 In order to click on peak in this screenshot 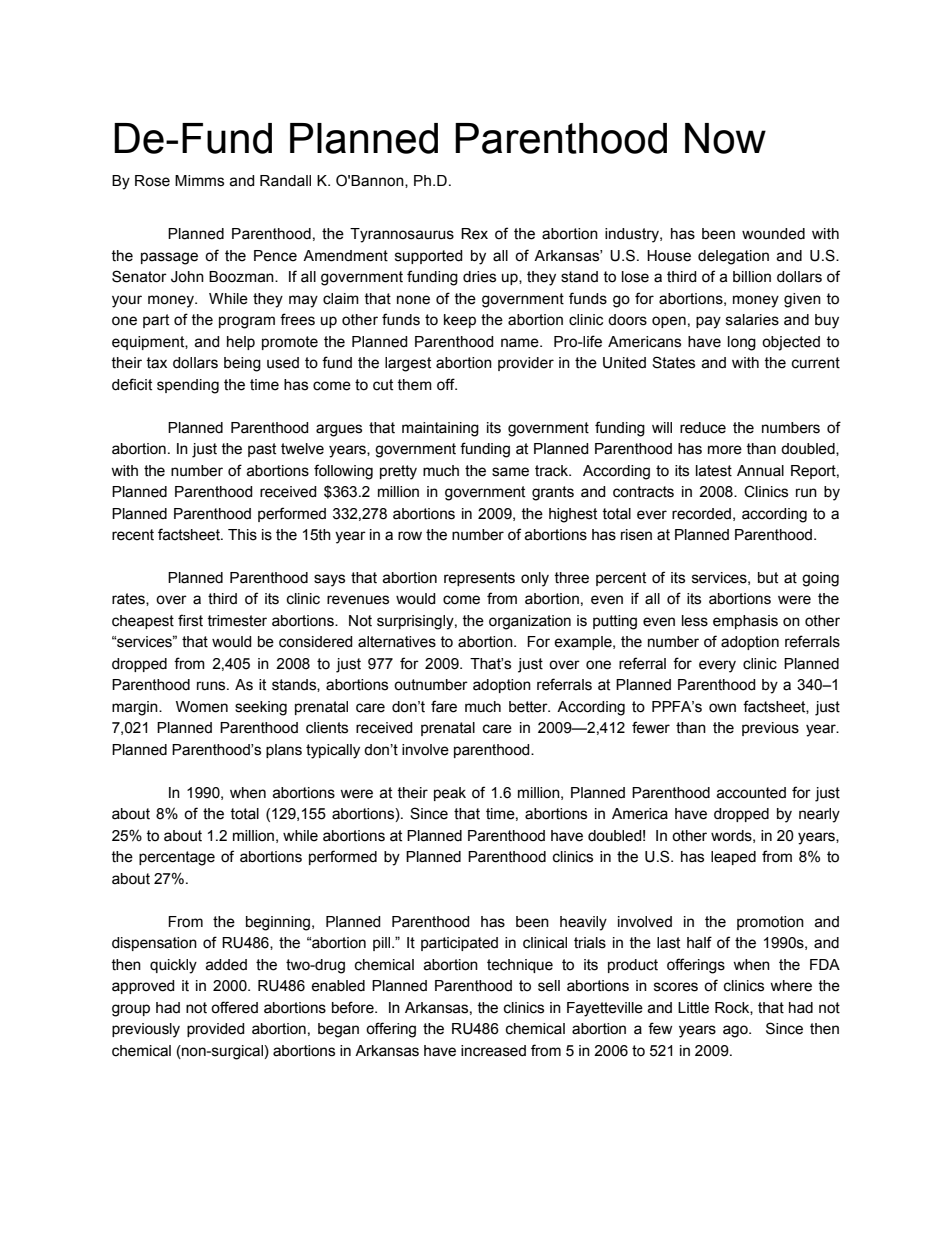, I will do `click(450, 794)`.
